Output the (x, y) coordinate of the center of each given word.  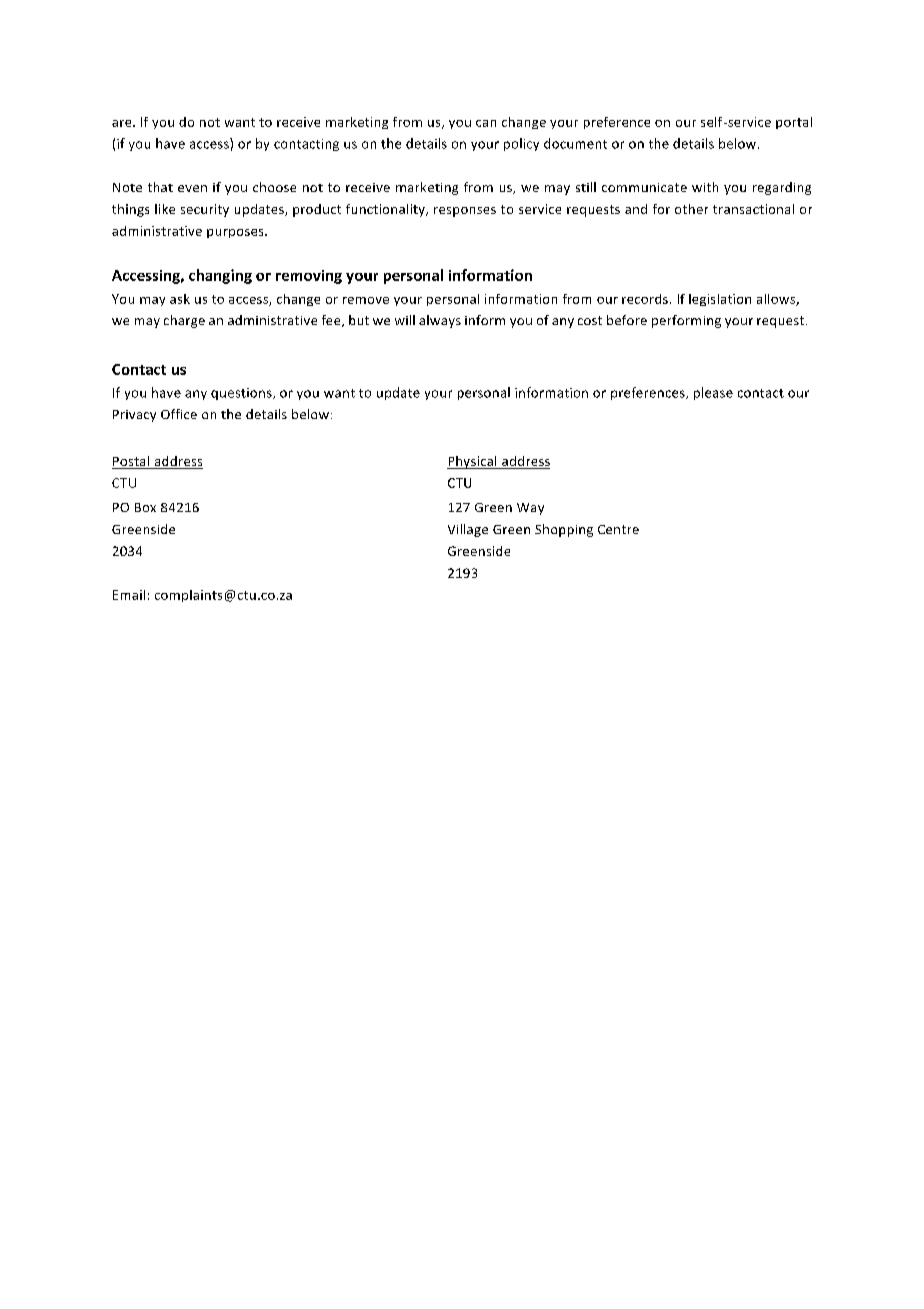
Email (129, 595)
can (486, 123)
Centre (618, 529)
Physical (473, 462)
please (713, 393)
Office (179, 414)
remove (366, 300)
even (192, 188)
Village (468, 530)
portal (794, 123)
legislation (720, 300)
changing (220, 276)
